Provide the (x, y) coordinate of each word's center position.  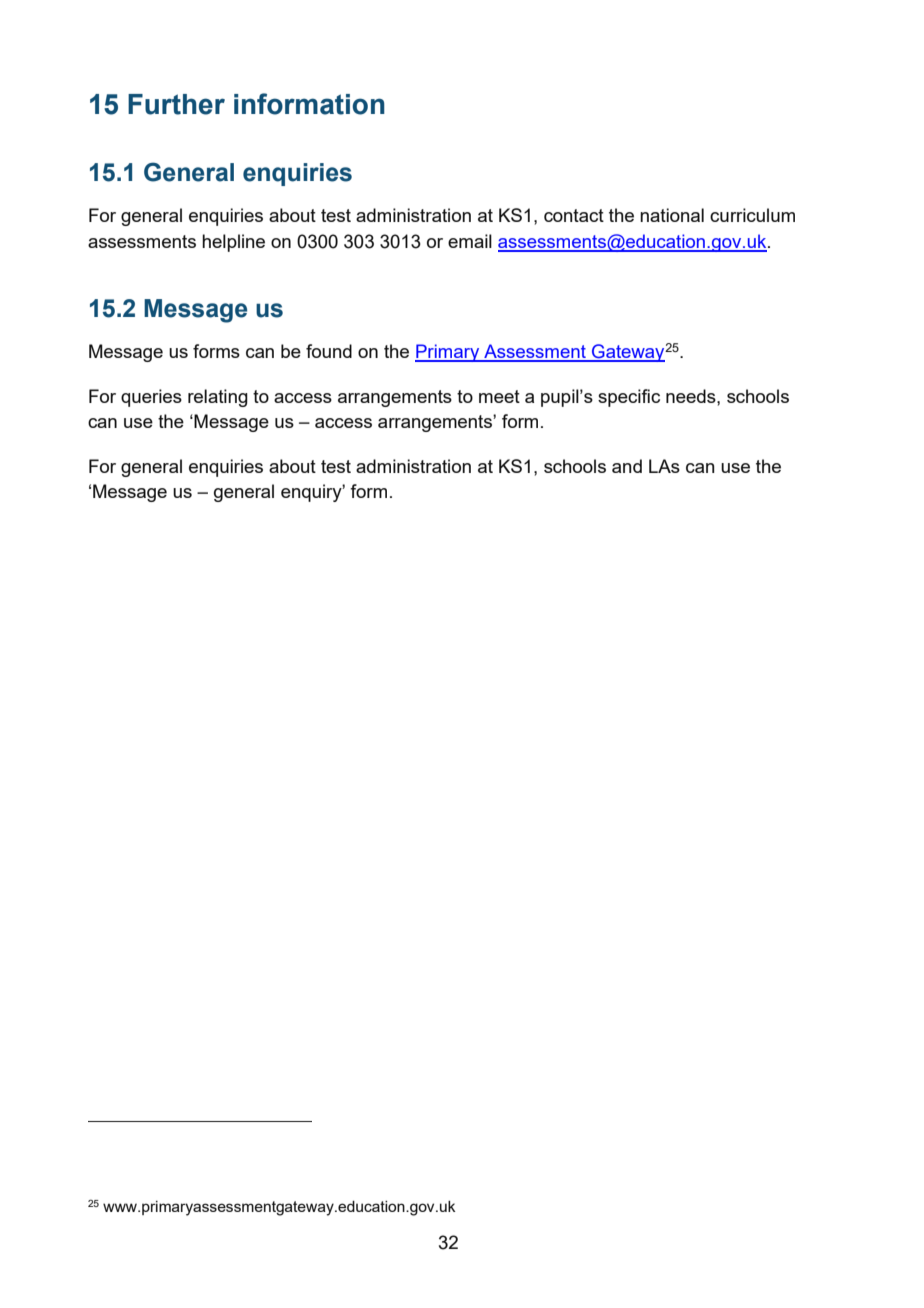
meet (499, 396)
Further (176, 104)
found (329, 351)
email (470, 241)
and (627, 466)
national (672, 215)
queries (151, 398)
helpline (233, 243)
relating (218, 398)
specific (629, 398)
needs (692, 396)
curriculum (752, 215)
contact (574, 215)
